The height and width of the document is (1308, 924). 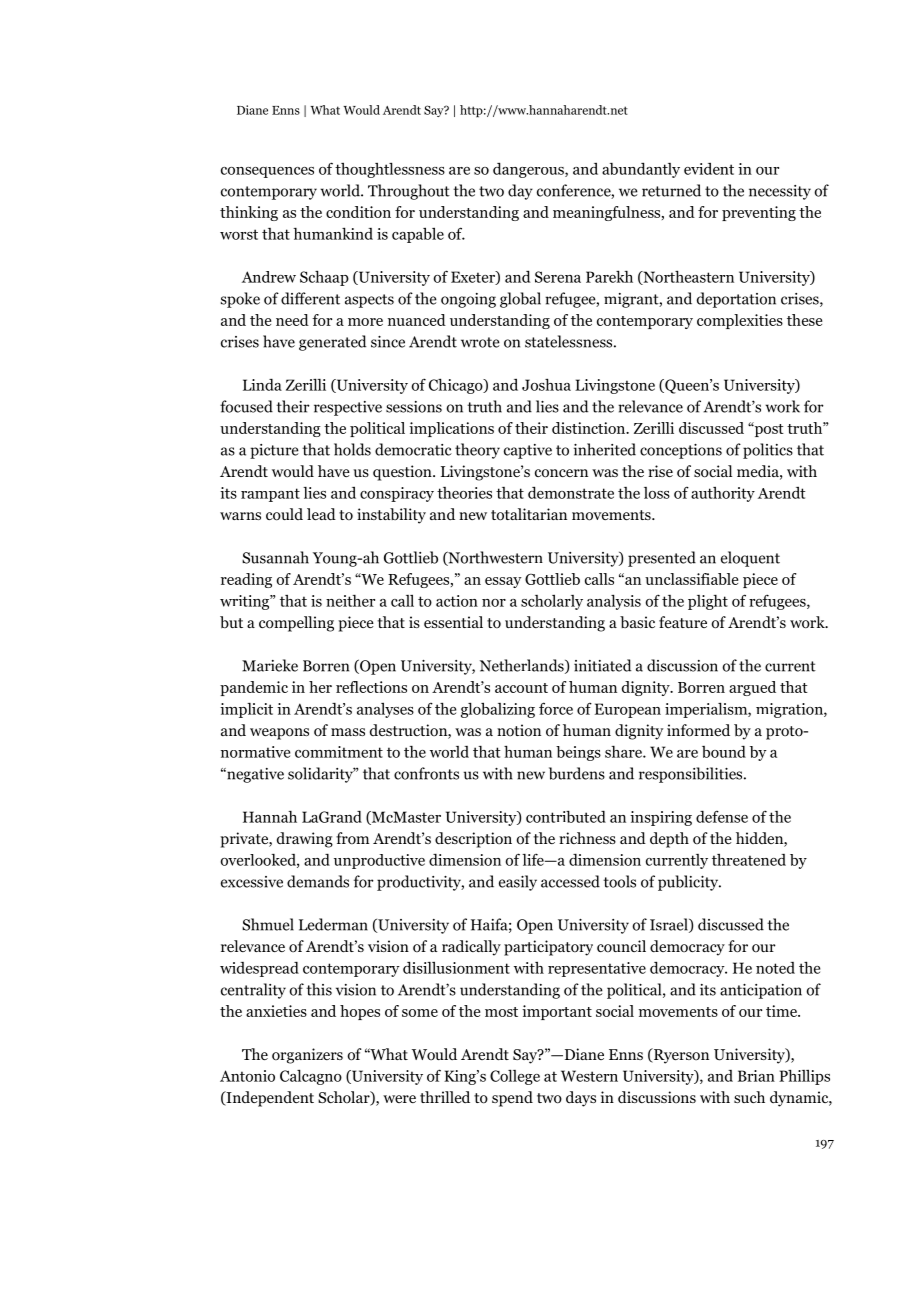 What do you see at coordinates (523, 666) in the document?
I see `Netherlands` at bounding box center [523, 666].
